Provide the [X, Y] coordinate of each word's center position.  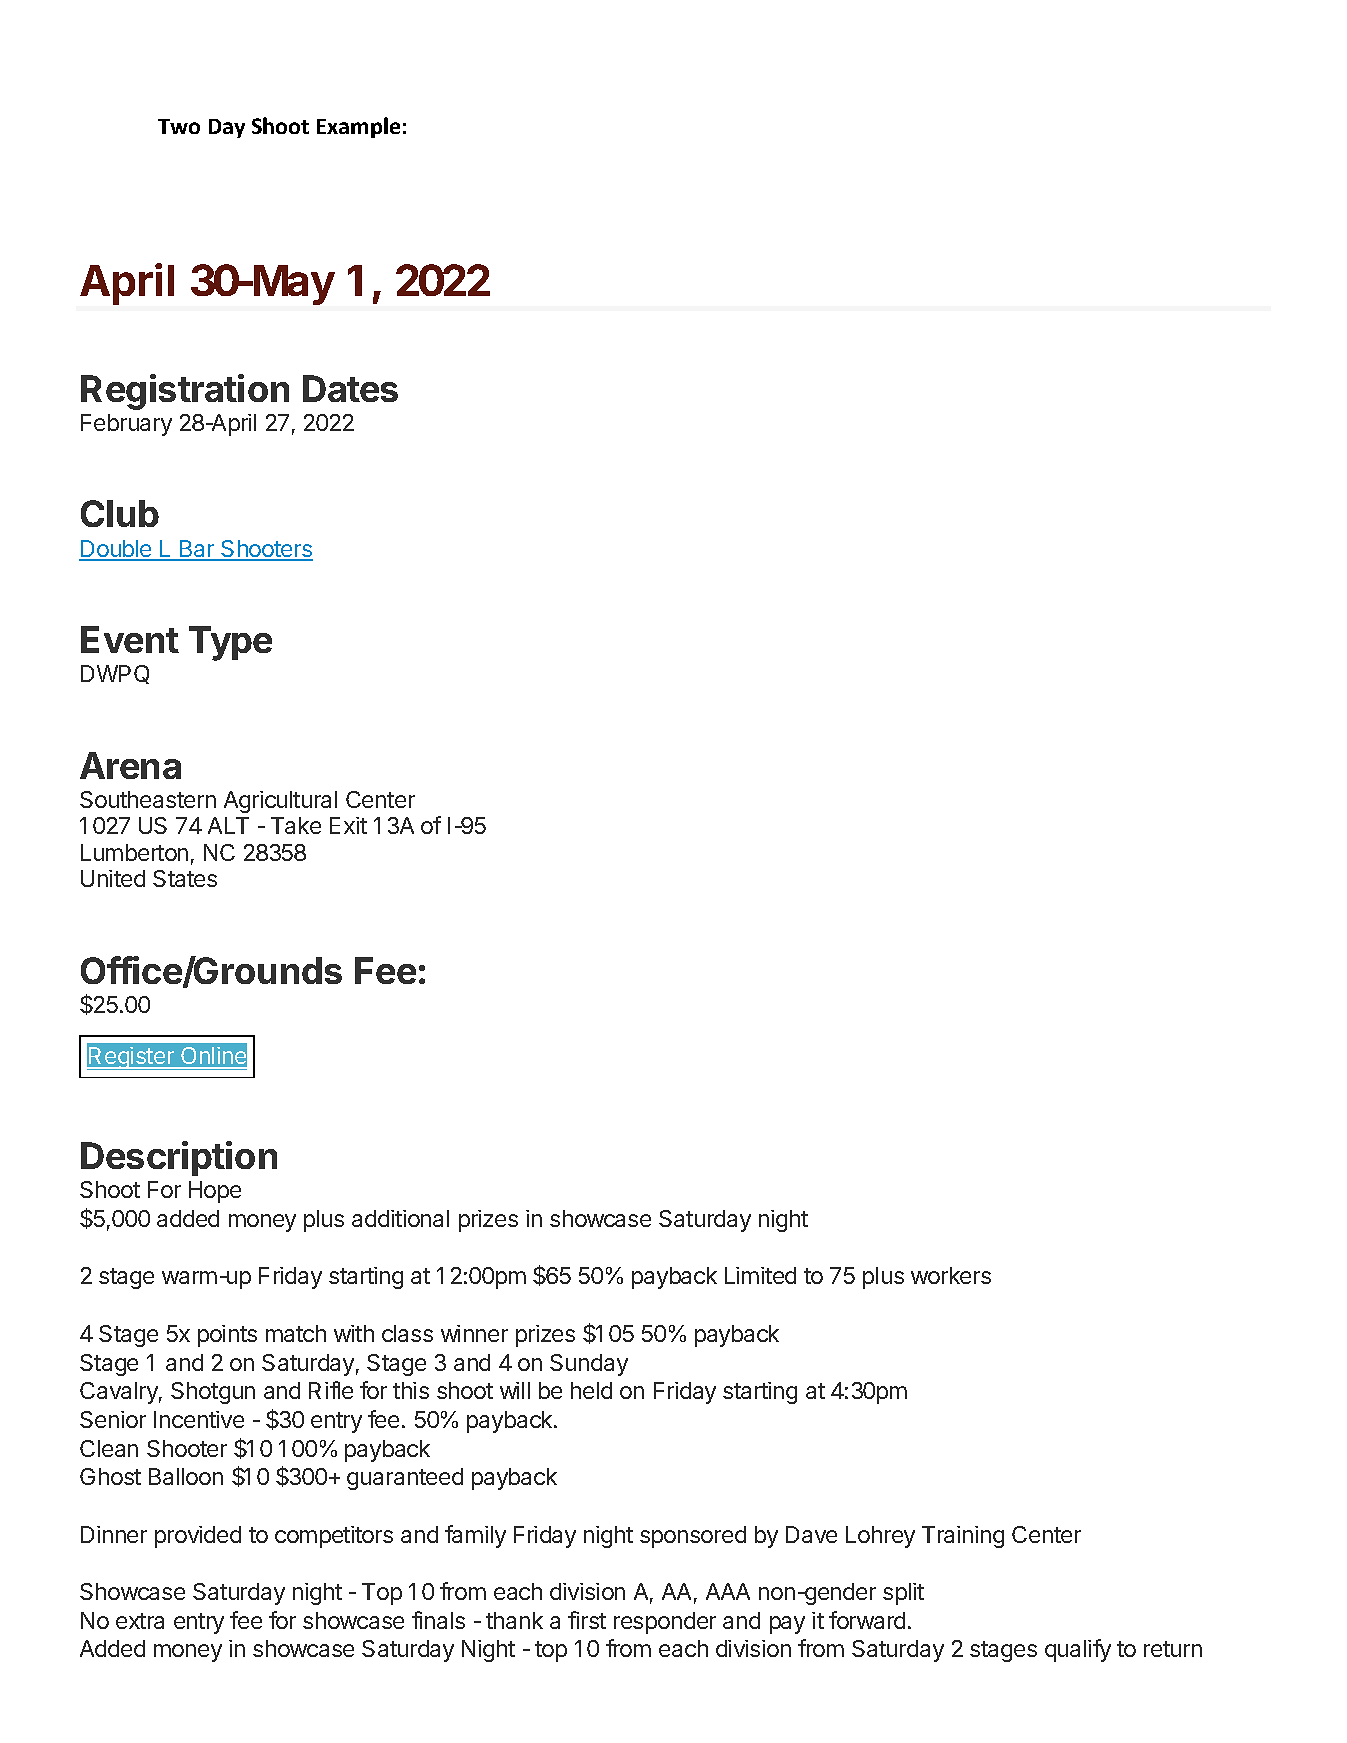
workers [951, 1275]
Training [963, 1537]
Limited [760, 1275]
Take [296, 825]
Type [230, 643]
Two [179, 126]
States [185, 878]
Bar [197, 550]
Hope [215, 1192]
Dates [350, 388]
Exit [348, 825]
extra [140, 1621]
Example [358, 127]
